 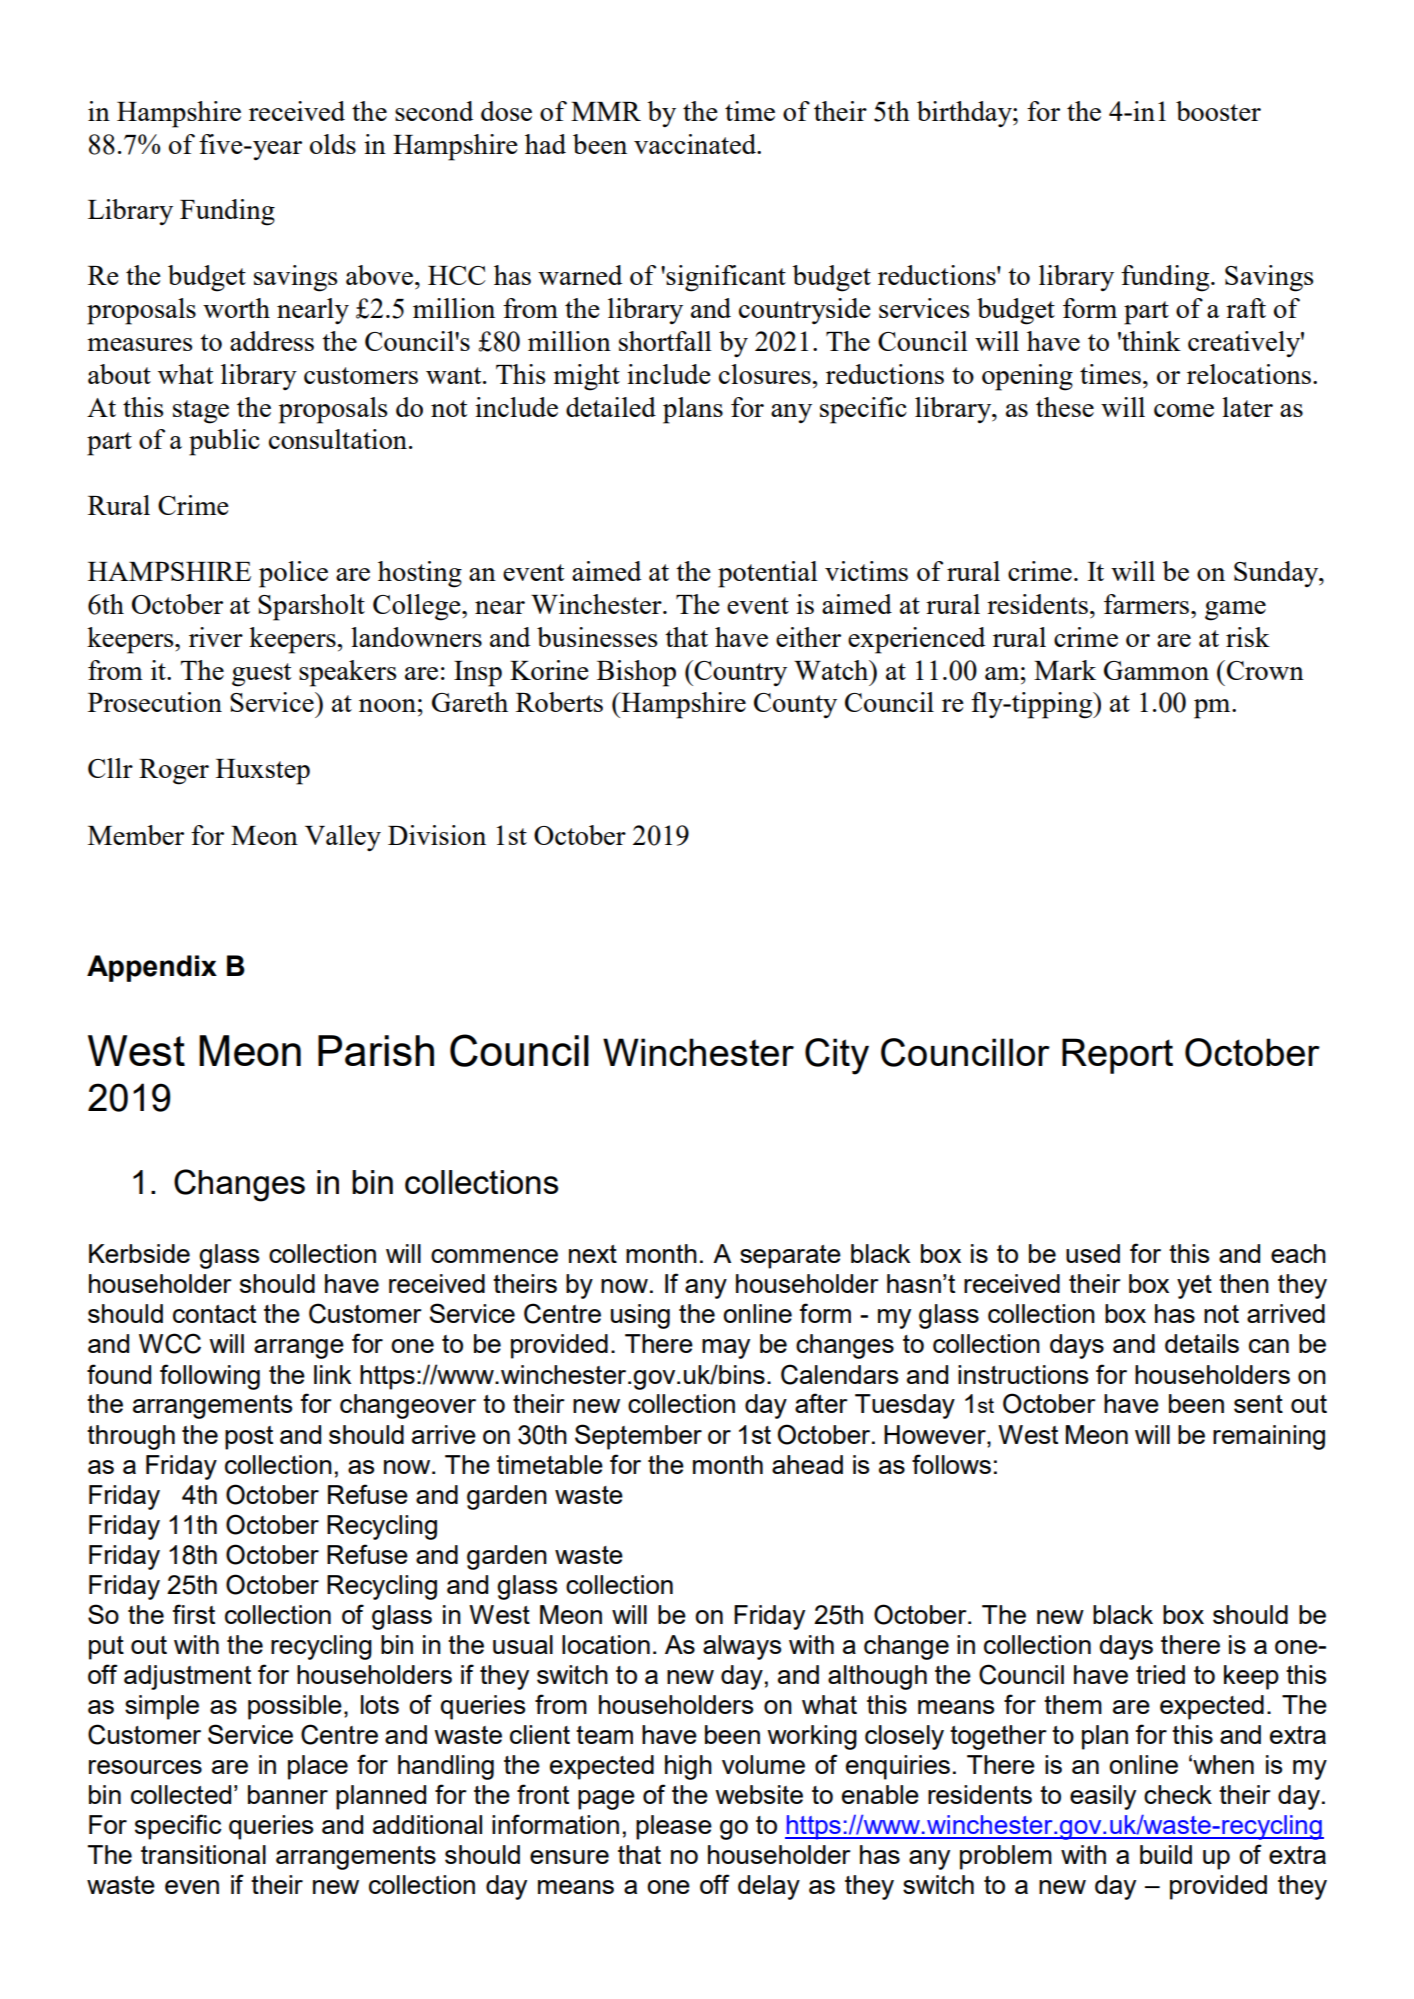 I want to click on September, so click(x=638, y=1437).
